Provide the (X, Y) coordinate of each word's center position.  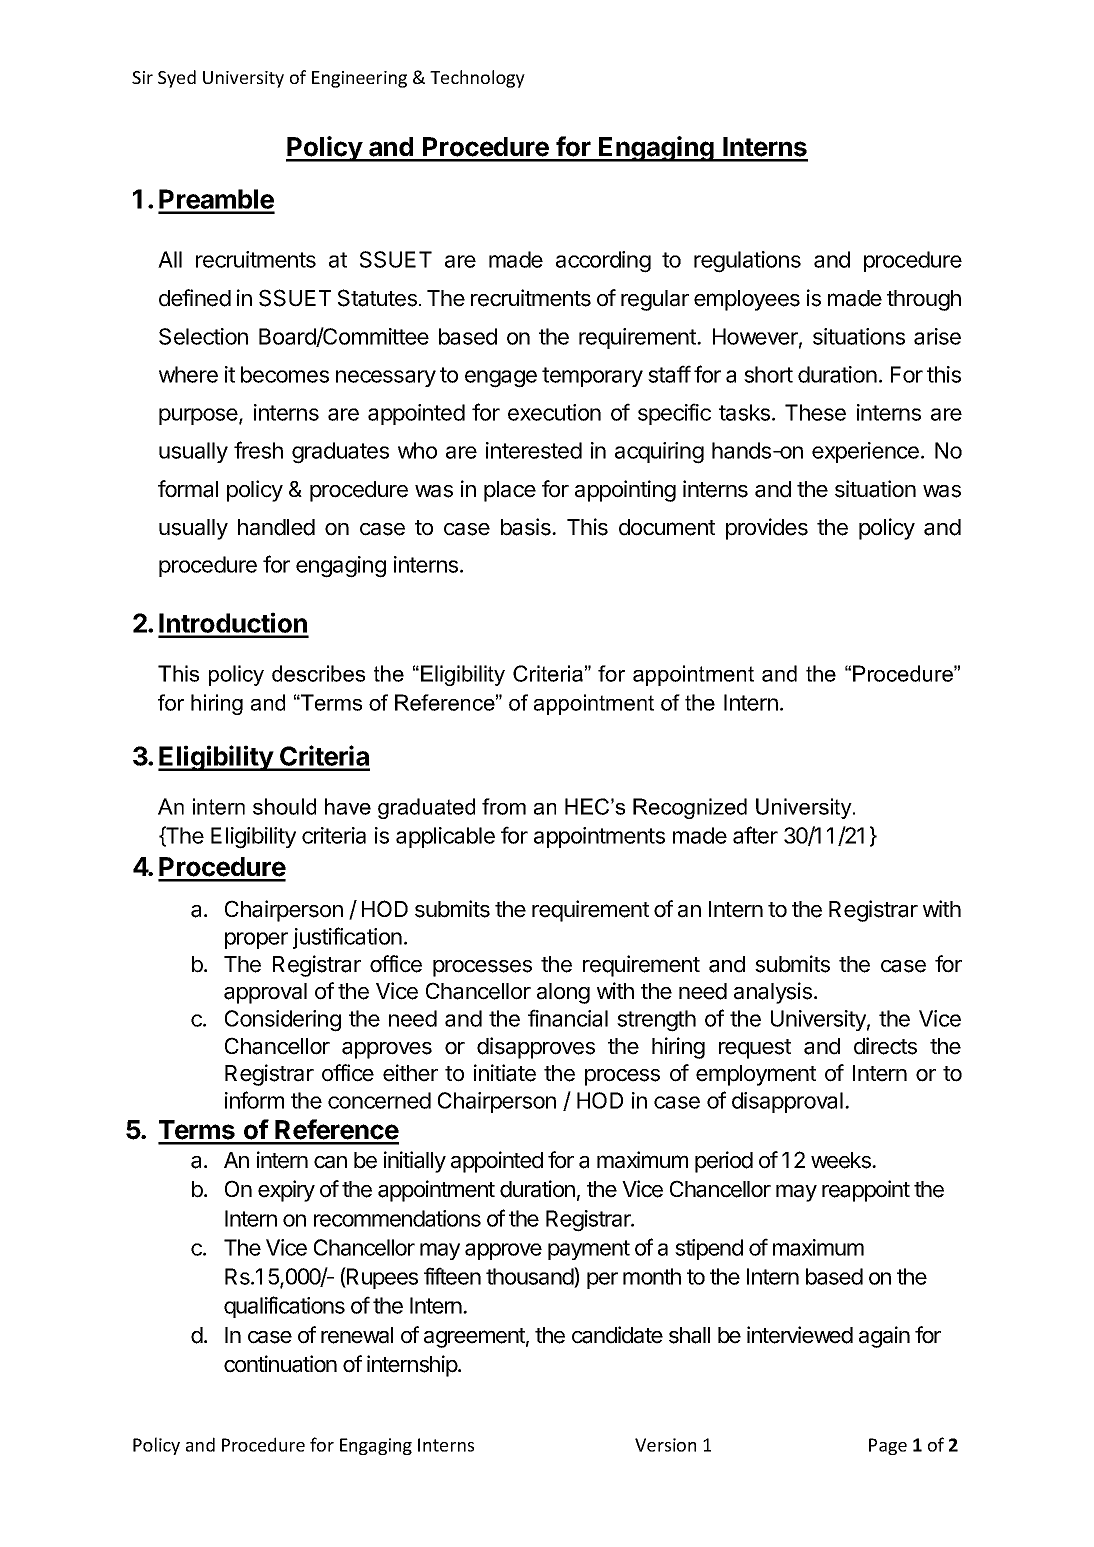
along (563, 993)
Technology (477, 79)
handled (276, 527)
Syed (177, 79)
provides (767, 529)
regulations (747, 262)
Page (888, 1446)
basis (527, 527)
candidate (617, 1335)
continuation (280, 1364)
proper (256, 940)
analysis (774, 993)
